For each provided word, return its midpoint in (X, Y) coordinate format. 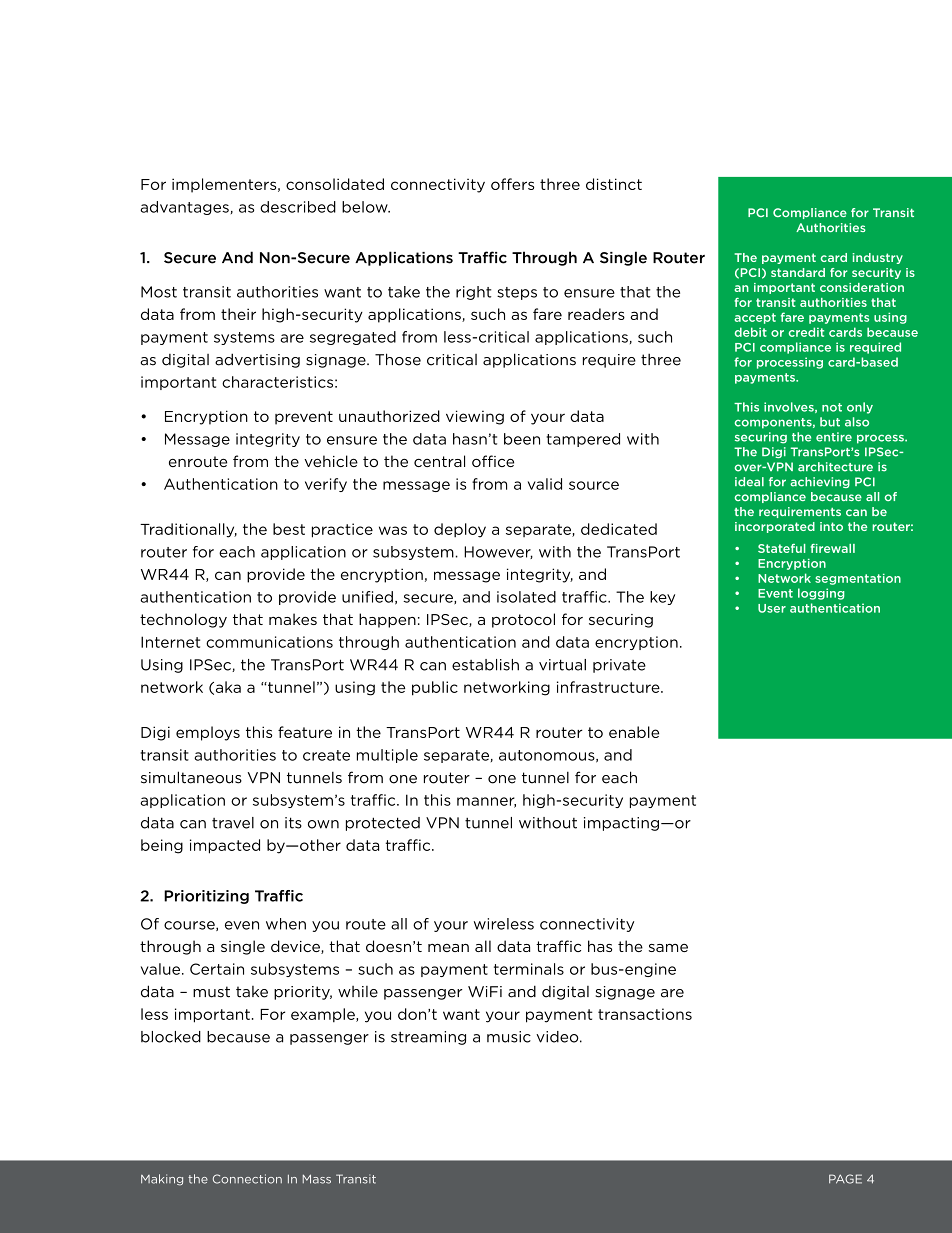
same (668, 948)
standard (798, 272)
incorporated (775, 527)
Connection (247, 1179)
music (509, 1037)
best (289, 529)
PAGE (845, 1179)
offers (512, 184)
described (298, 207)
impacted (225, 846)
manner (486, 802)
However (498, 552)
